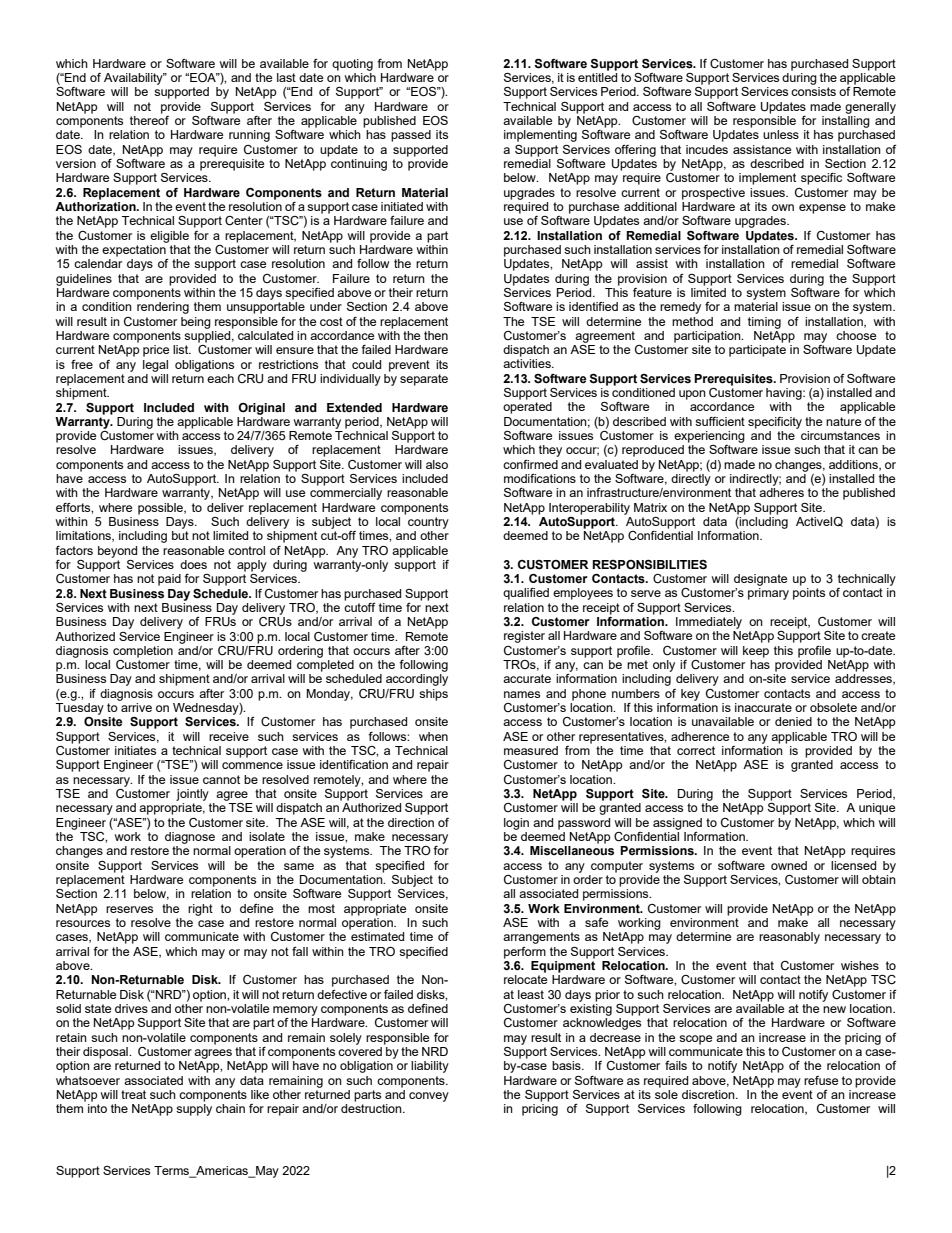 The image size is (952, 1233). What do you see at coordinates (436, 335) in the screenshot?
I see `then` at bounding box center [436, 335].
